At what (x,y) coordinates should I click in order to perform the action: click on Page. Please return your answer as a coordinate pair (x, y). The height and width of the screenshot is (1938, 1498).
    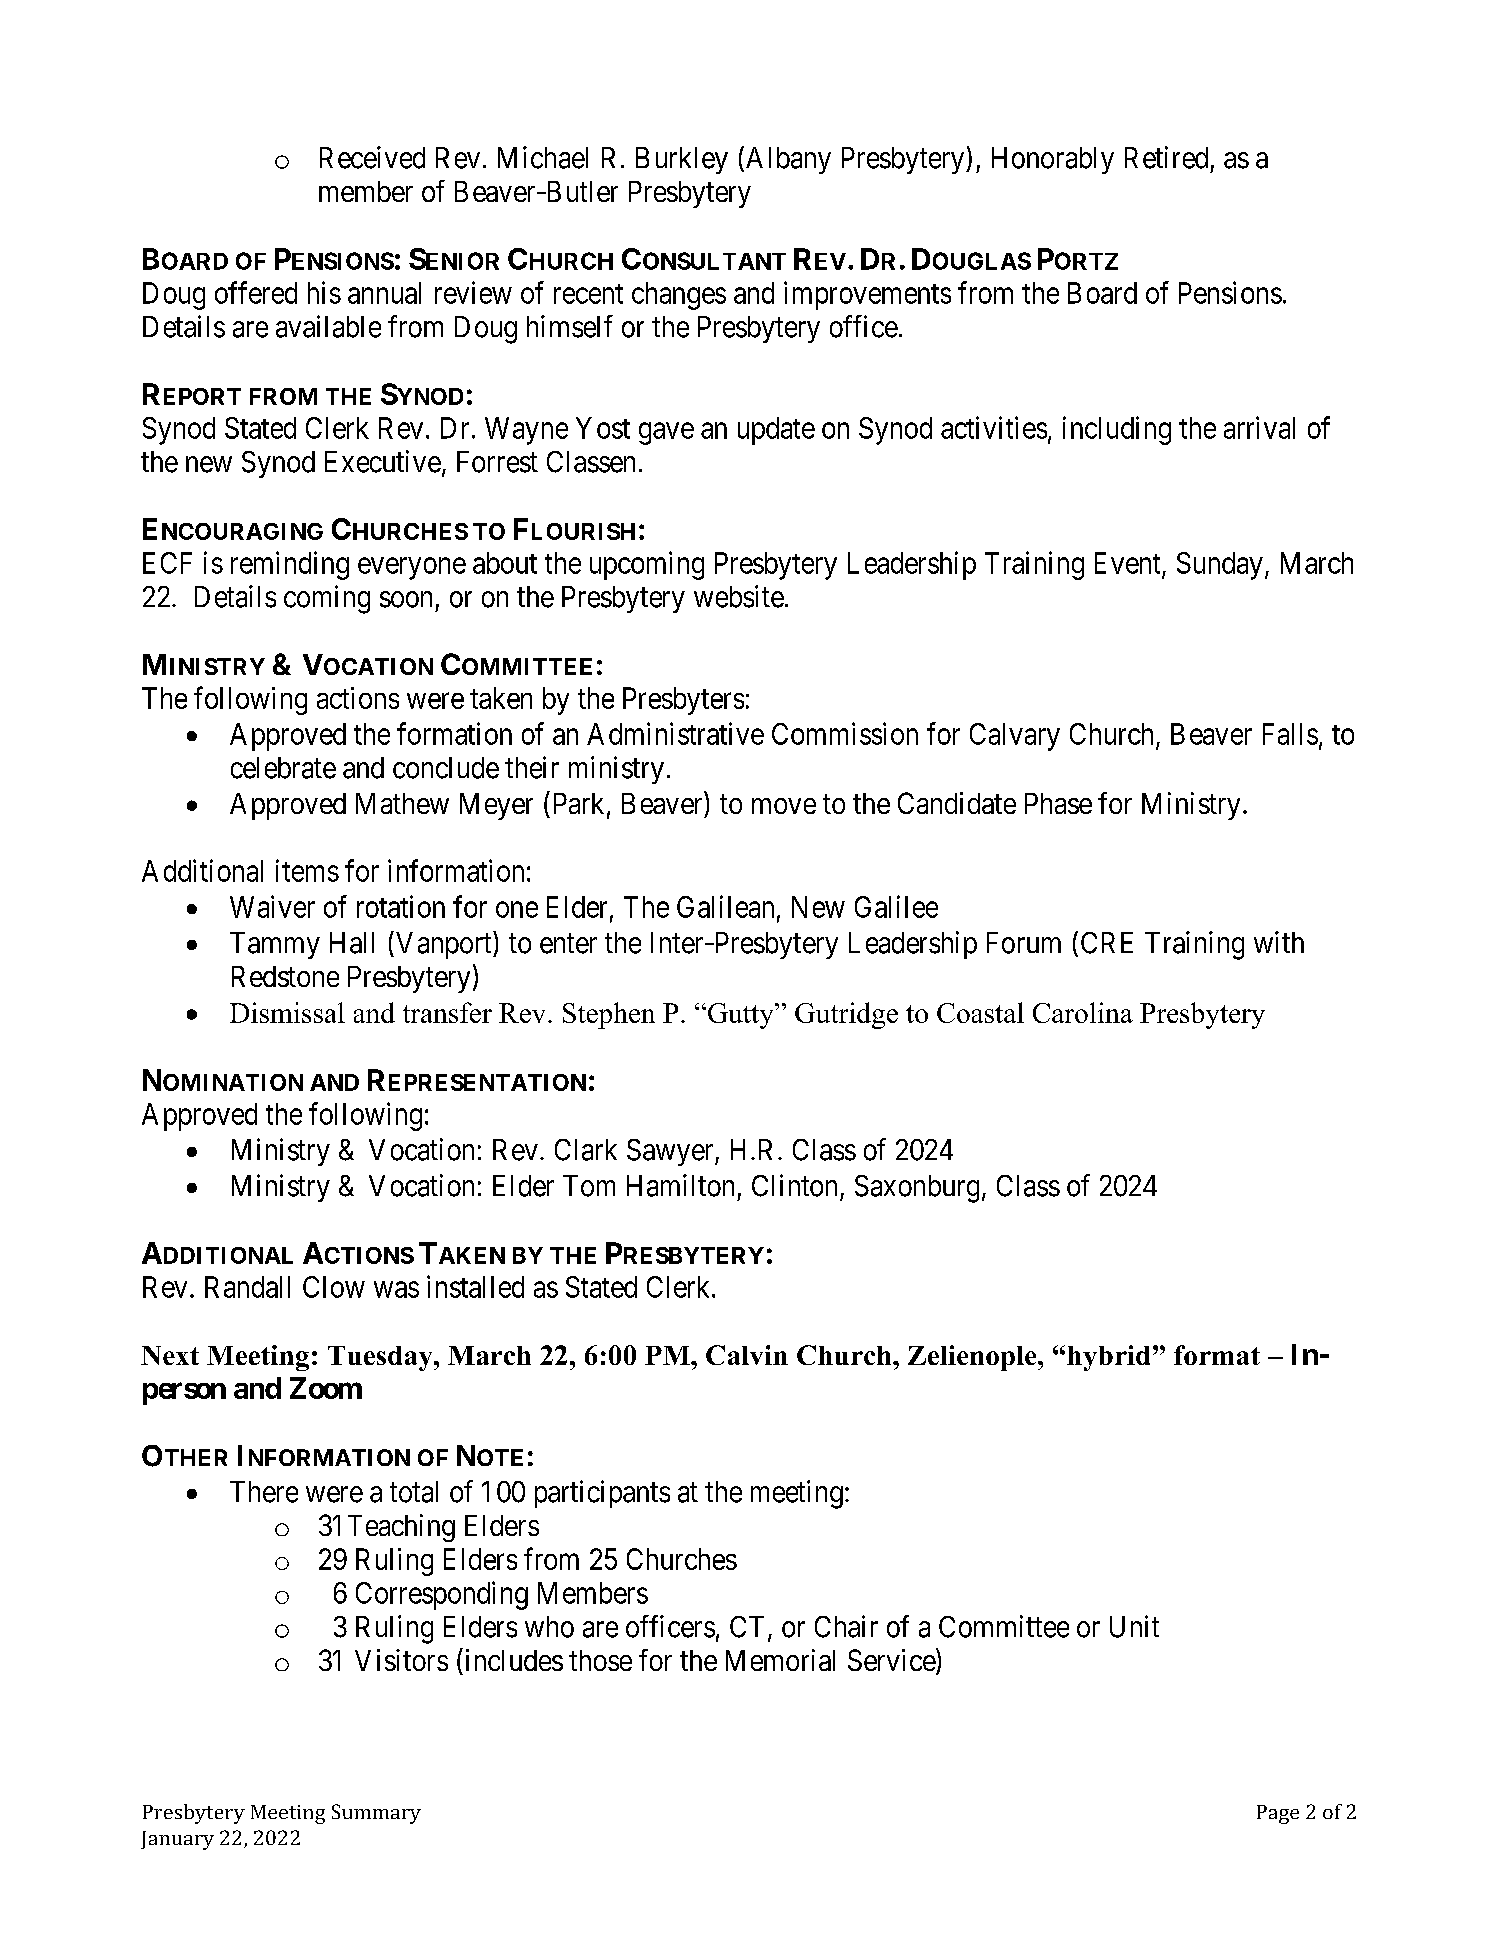
    Looking at the image, I should click on (1278, 1814).
